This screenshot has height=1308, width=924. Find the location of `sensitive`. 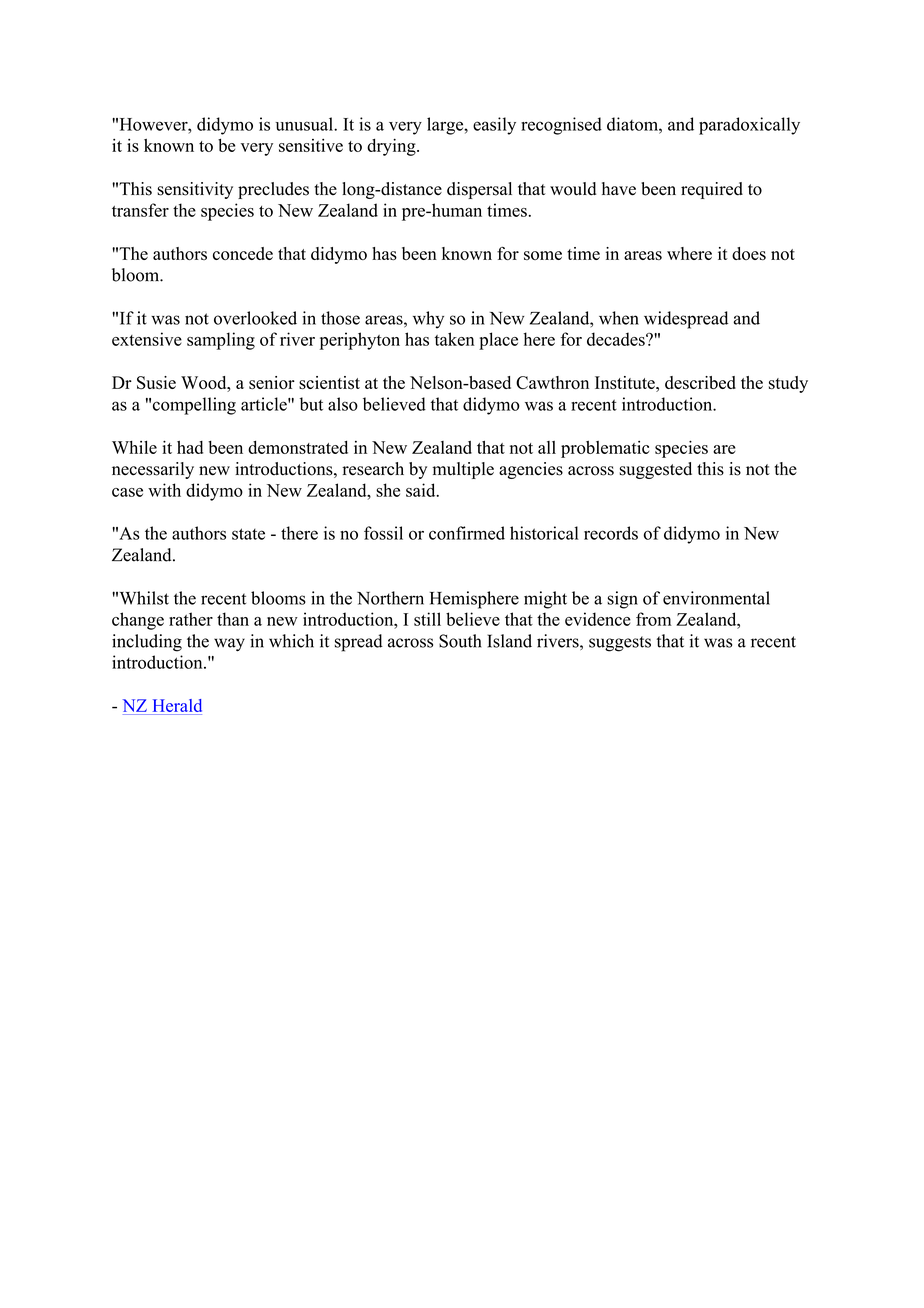

sensitive is located at coordinates (311, 145).
